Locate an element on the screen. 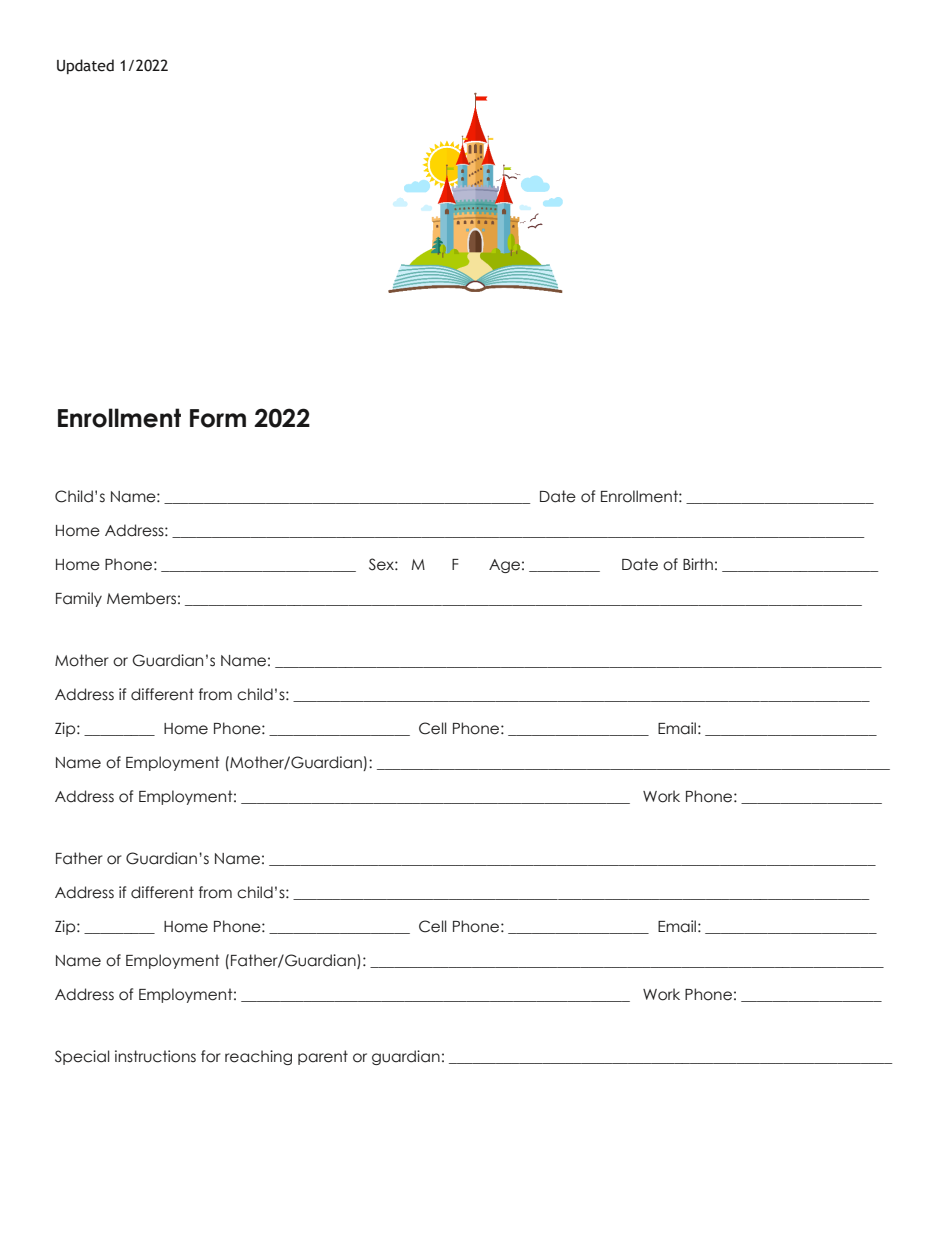 The image size is (952, 1233). reaching is located at coordinates (258, 1057).
